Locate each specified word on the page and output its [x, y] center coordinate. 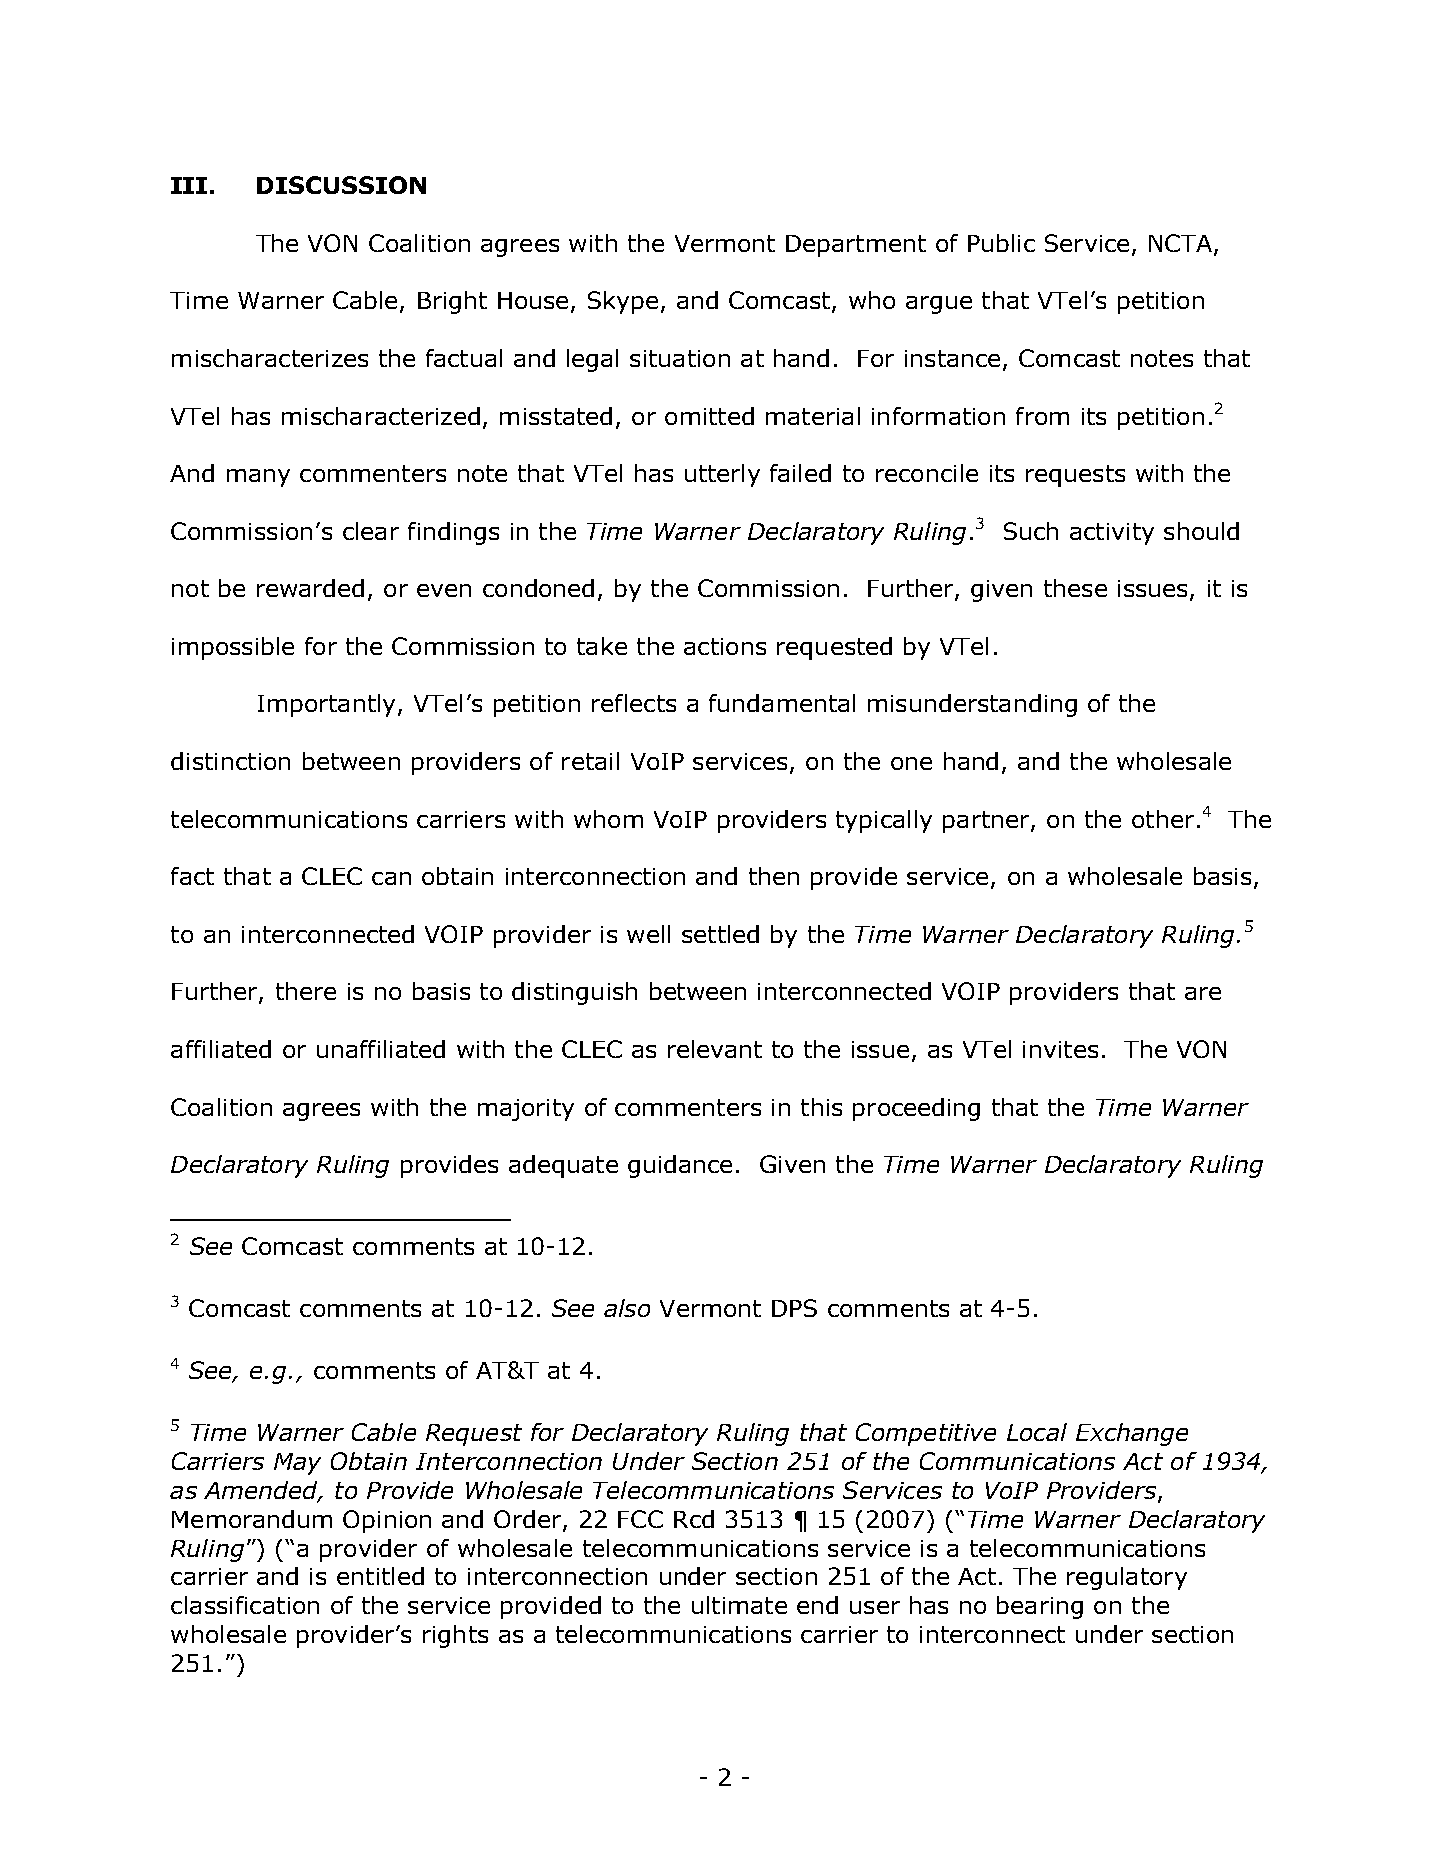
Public [1001, 243]
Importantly [326, 705]
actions [725, 646]
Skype [623, 302]
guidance [680, 1166]
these [1075, 588]
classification [245, 1605]
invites [1060, 1049]
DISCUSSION [341, 185]
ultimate [739, 1605]
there [306, 991]
